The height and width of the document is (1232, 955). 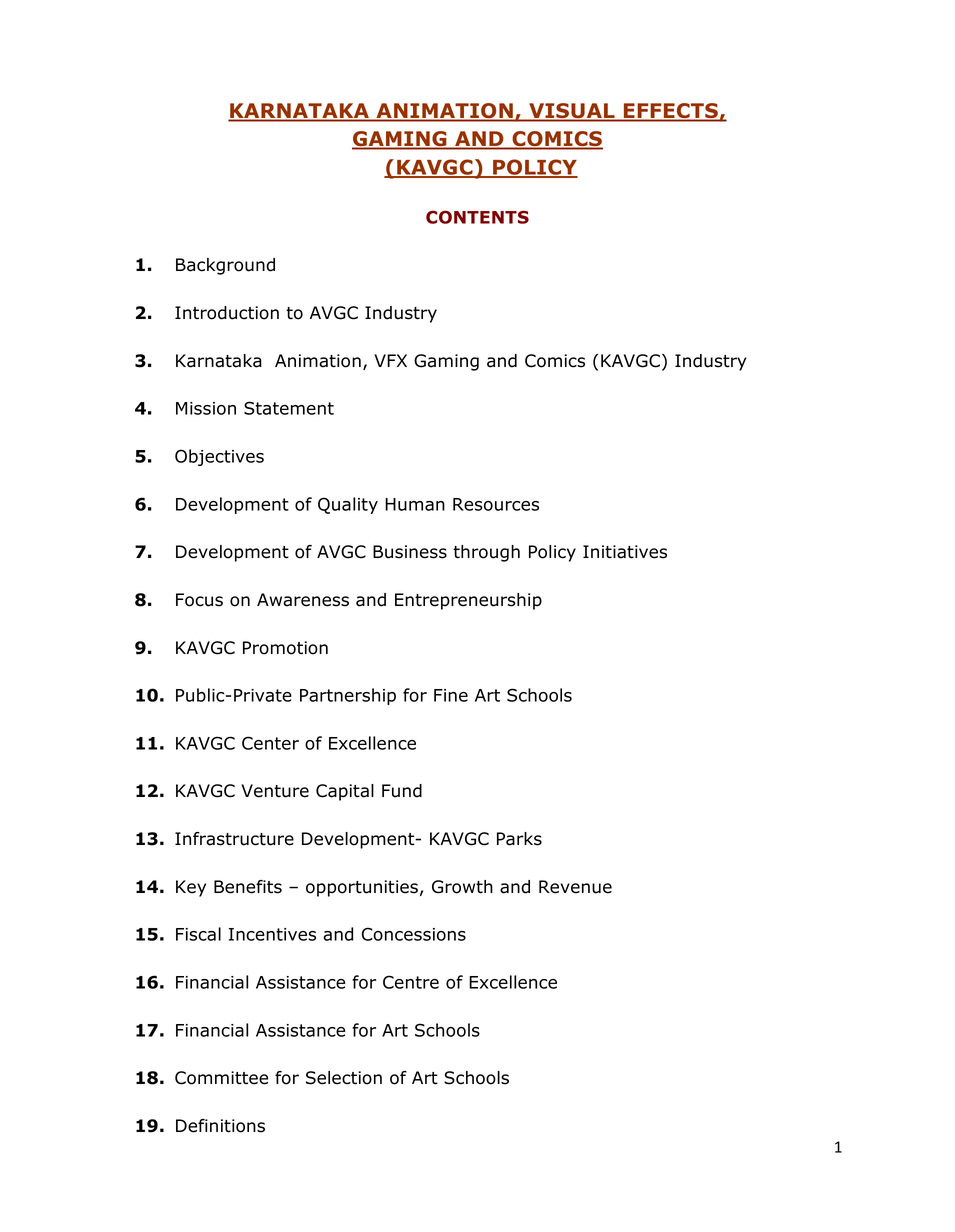 What do you see at coordinates (221, 1078) in the document?
I see `Committee` at bounding box center [221, 1078].
